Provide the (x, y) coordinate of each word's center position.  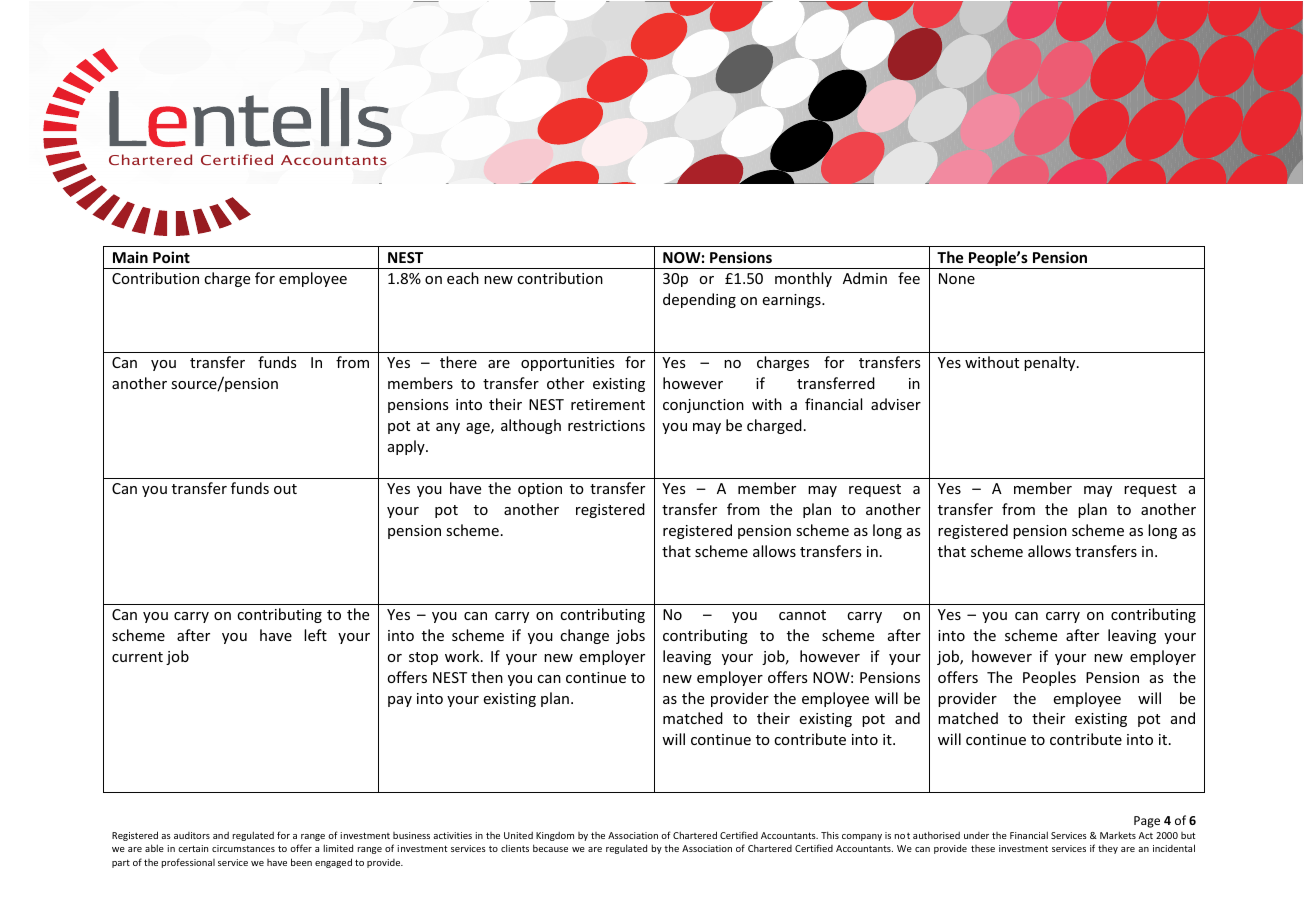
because (550, 848)
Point (171, 257)
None (957, 278)
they (1108, 849)
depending (699, 300)
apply (407, 447)
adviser (896, 404)
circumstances (243, 848)
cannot (802, 615)
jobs (630, 636)
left (315, 635)
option (540, 490)
